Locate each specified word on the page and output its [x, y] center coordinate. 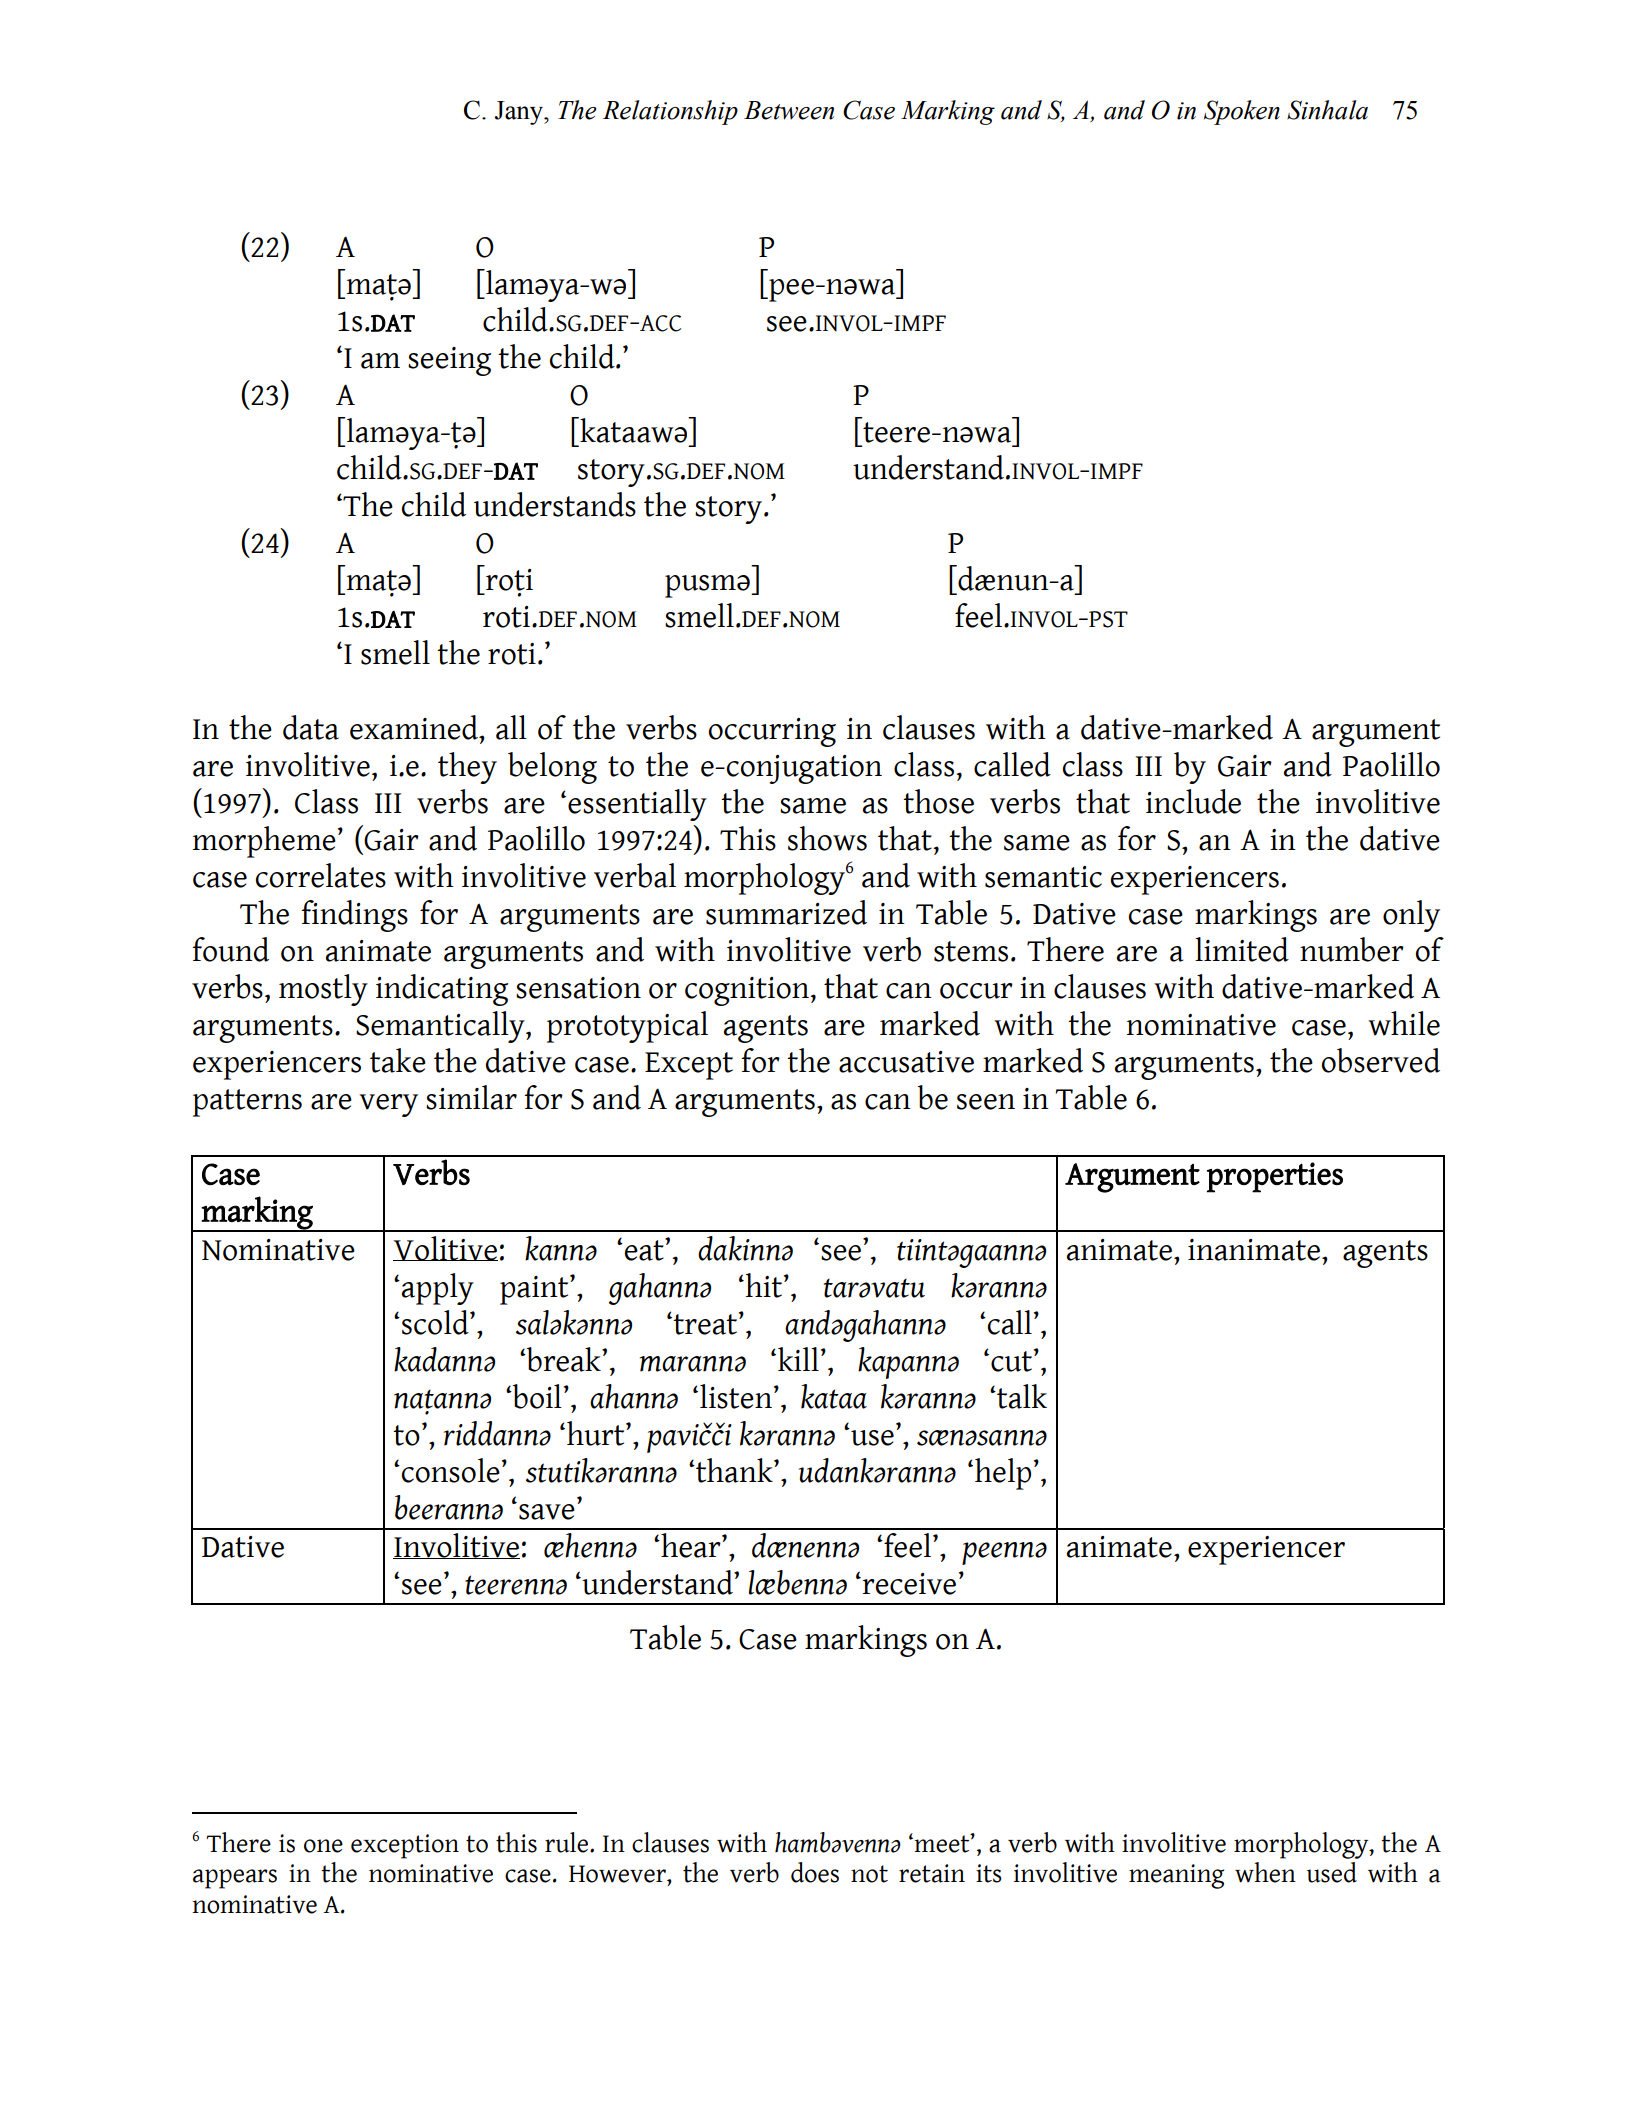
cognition [748, 991]
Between [789, 110]
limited [1242, 949]
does [815, 1872]
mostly [323, 990]
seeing [449, 361]
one [323, 1846]
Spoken [1242, 112]
